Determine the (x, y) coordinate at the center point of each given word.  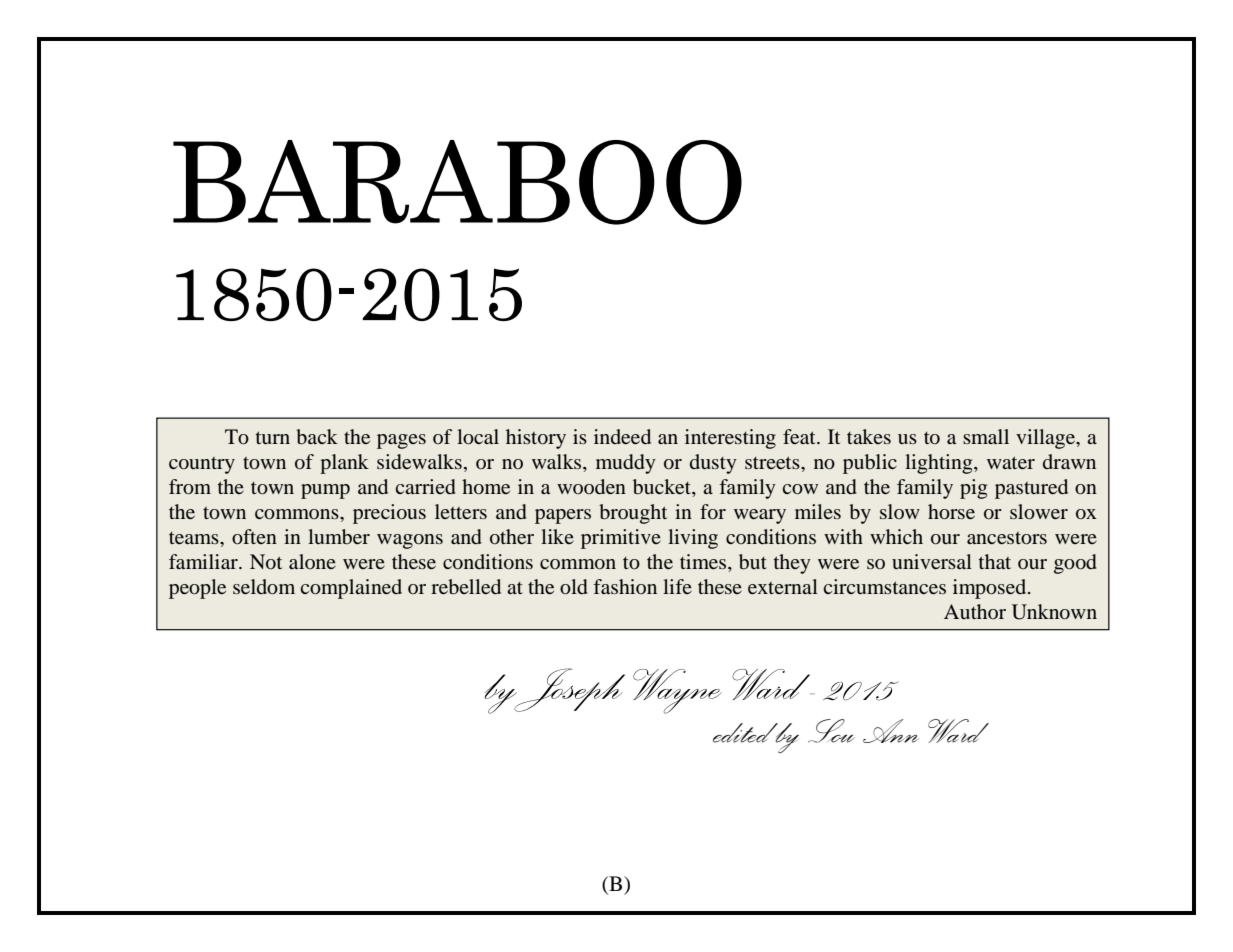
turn (273, 438)
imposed (991, 589)
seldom (264, 587)
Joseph (568, 690)
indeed (622, 437)
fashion (625, 586)
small (986, 436)
